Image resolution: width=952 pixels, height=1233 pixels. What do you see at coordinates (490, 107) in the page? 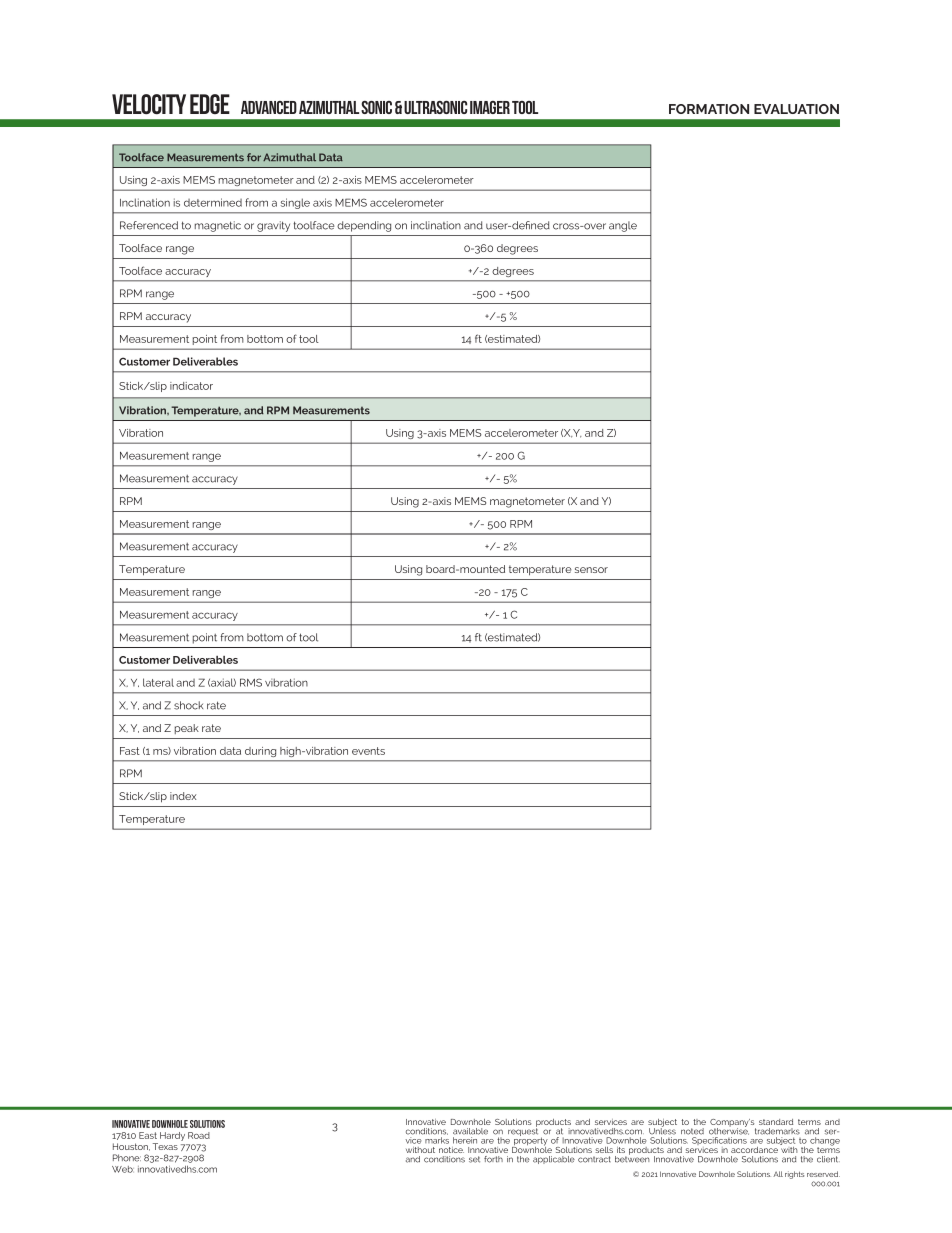
I see `IMAGER` at bounding box center [490, 107].
